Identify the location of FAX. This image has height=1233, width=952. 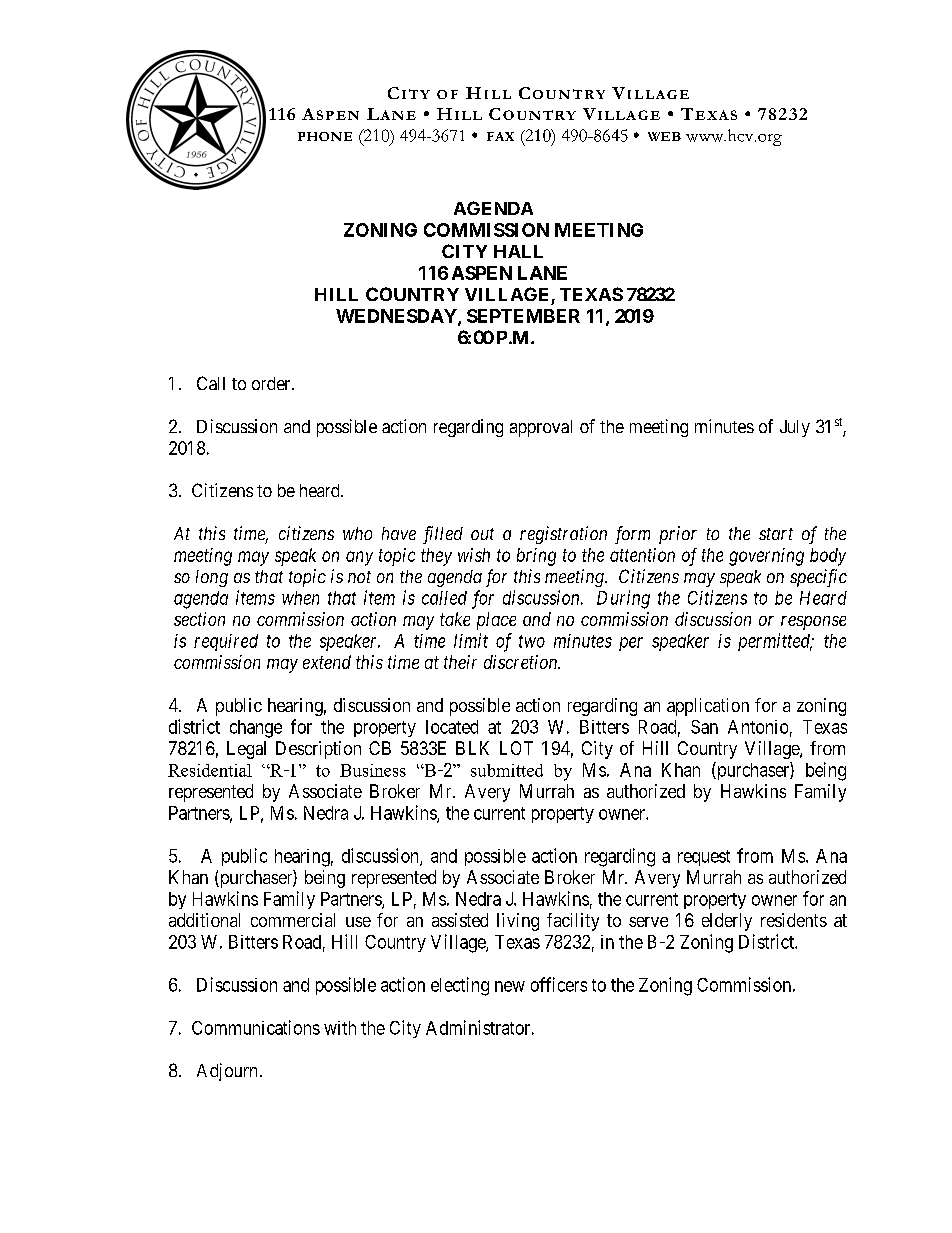
(500, 136).
